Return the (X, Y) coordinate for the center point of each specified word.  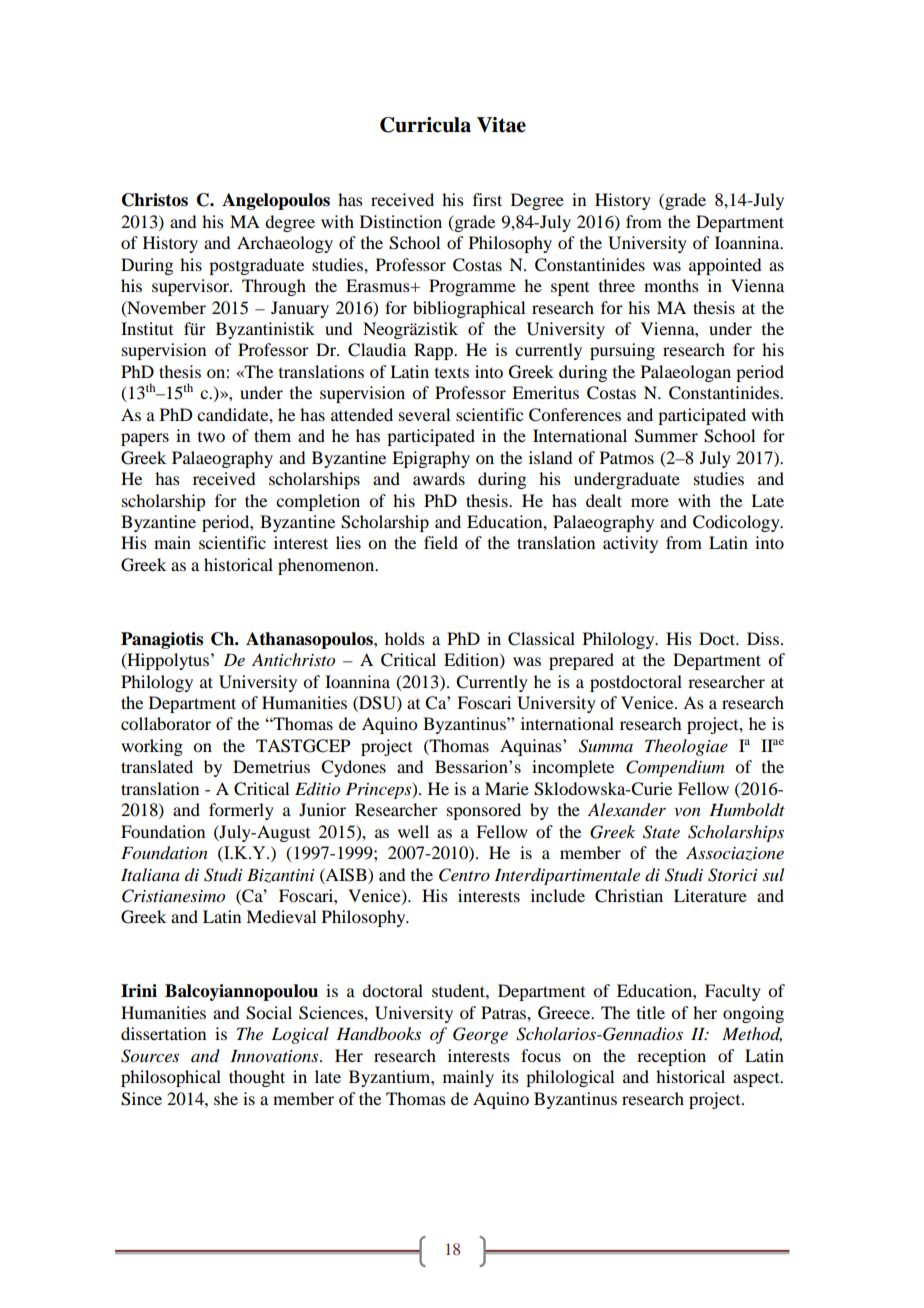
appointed (725, 266)
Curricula (425, 125)
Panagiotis (162, 640)
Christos (155, 200)
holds (405, 638)
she (226, 1098)
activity (630, 544)
